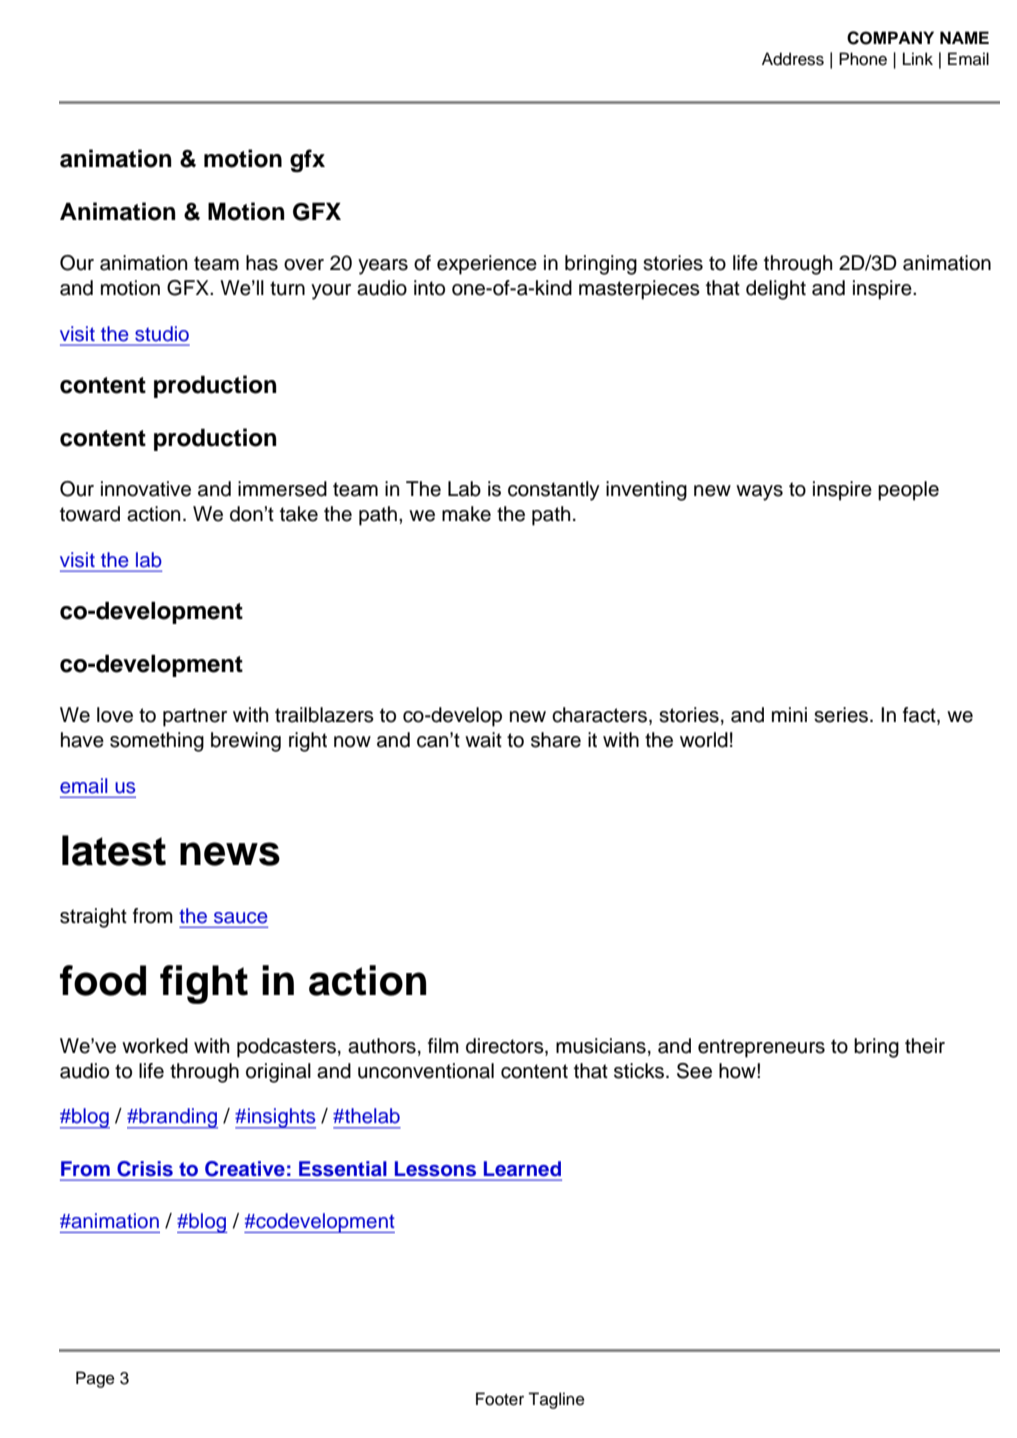 The image size is (1017, 1438). Describe the element at coordinates (908, 491) in the image. I see `people` at that location.
